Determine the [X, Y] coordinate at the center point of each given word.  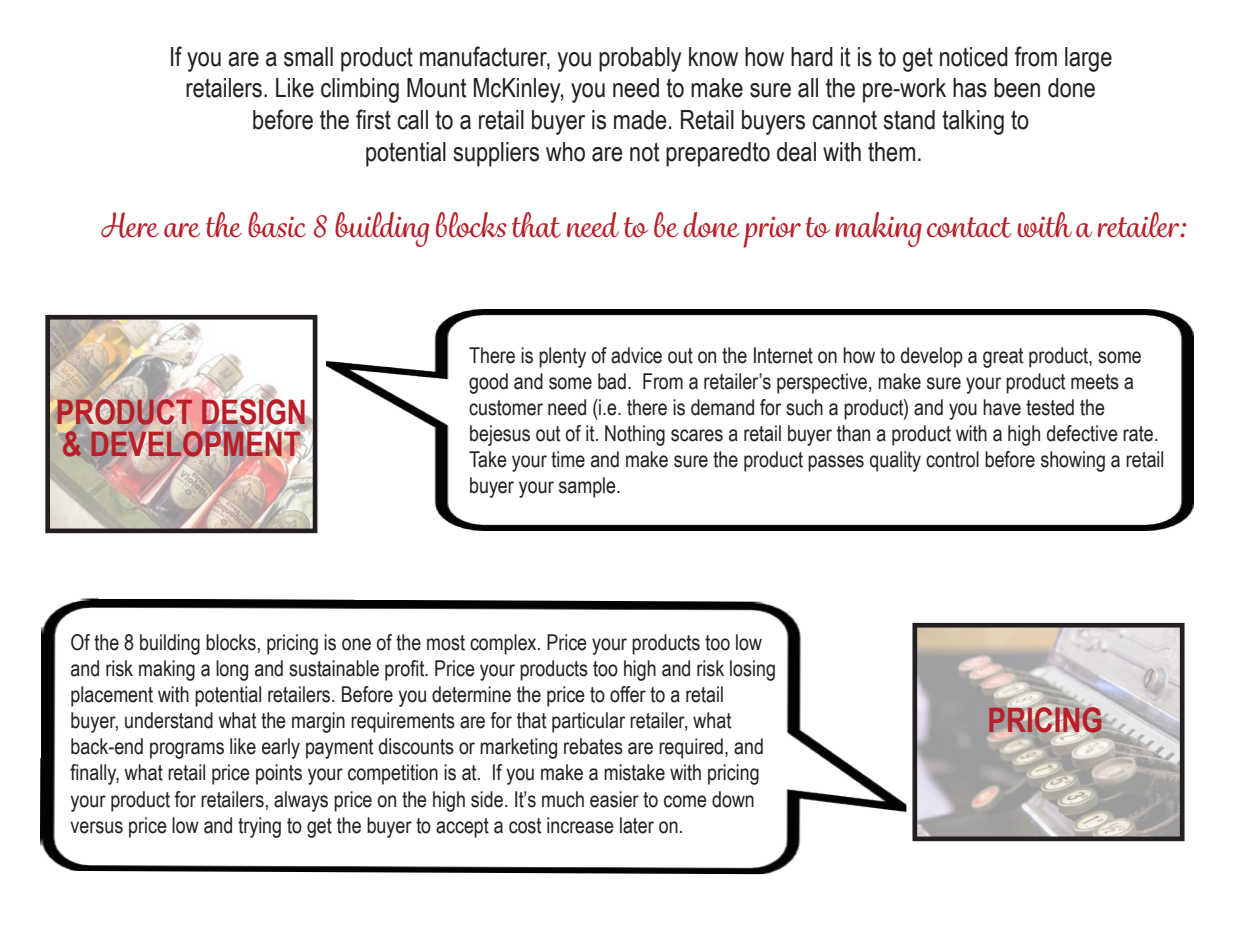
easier [614, 799]
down [733, 799]
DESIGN [253, 413]
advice [636, 355]
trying [259, 827]
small [308, 57]
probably [640, 59]
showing [1073, 461]
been [1017, 88]
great [1003, 358]
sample [588, 487]
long [232, 670]
